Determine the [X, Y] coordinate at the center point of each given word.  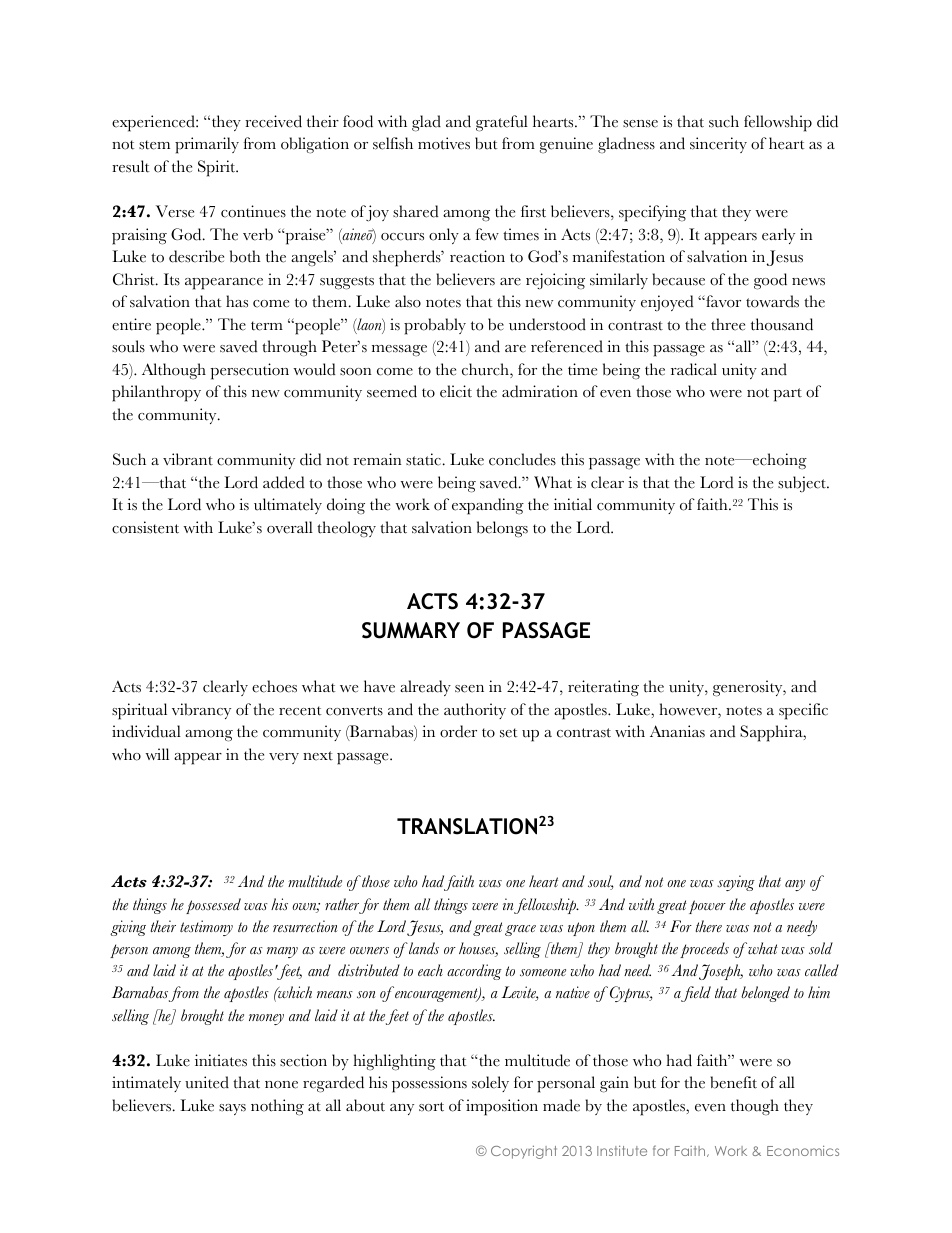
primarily [207, 145]
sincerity [718, 145]
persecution [249, 371]
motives [444, 143]
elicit [456, 391]
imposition [502, 1107]
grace [520, 930]
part [787, 395]
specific [803, 711]
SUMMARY [411, 630]
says [232, 1109]
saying [736, 883]
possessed [213, 906]
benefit [734, 1082]
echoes [274, 686]
